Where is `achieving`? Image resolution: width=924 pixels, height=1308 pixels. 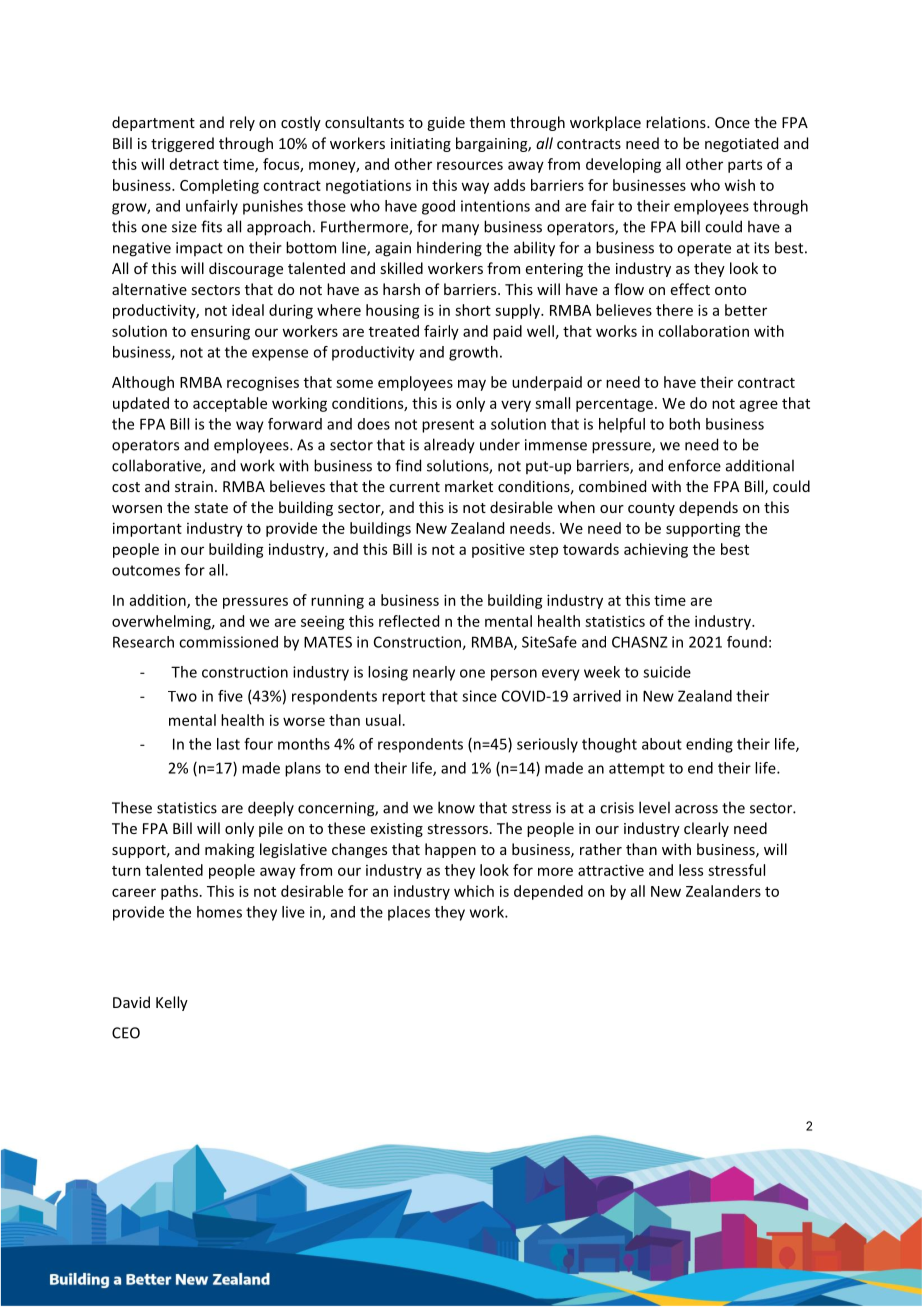
achieving is located at coordinates (656, 550).
